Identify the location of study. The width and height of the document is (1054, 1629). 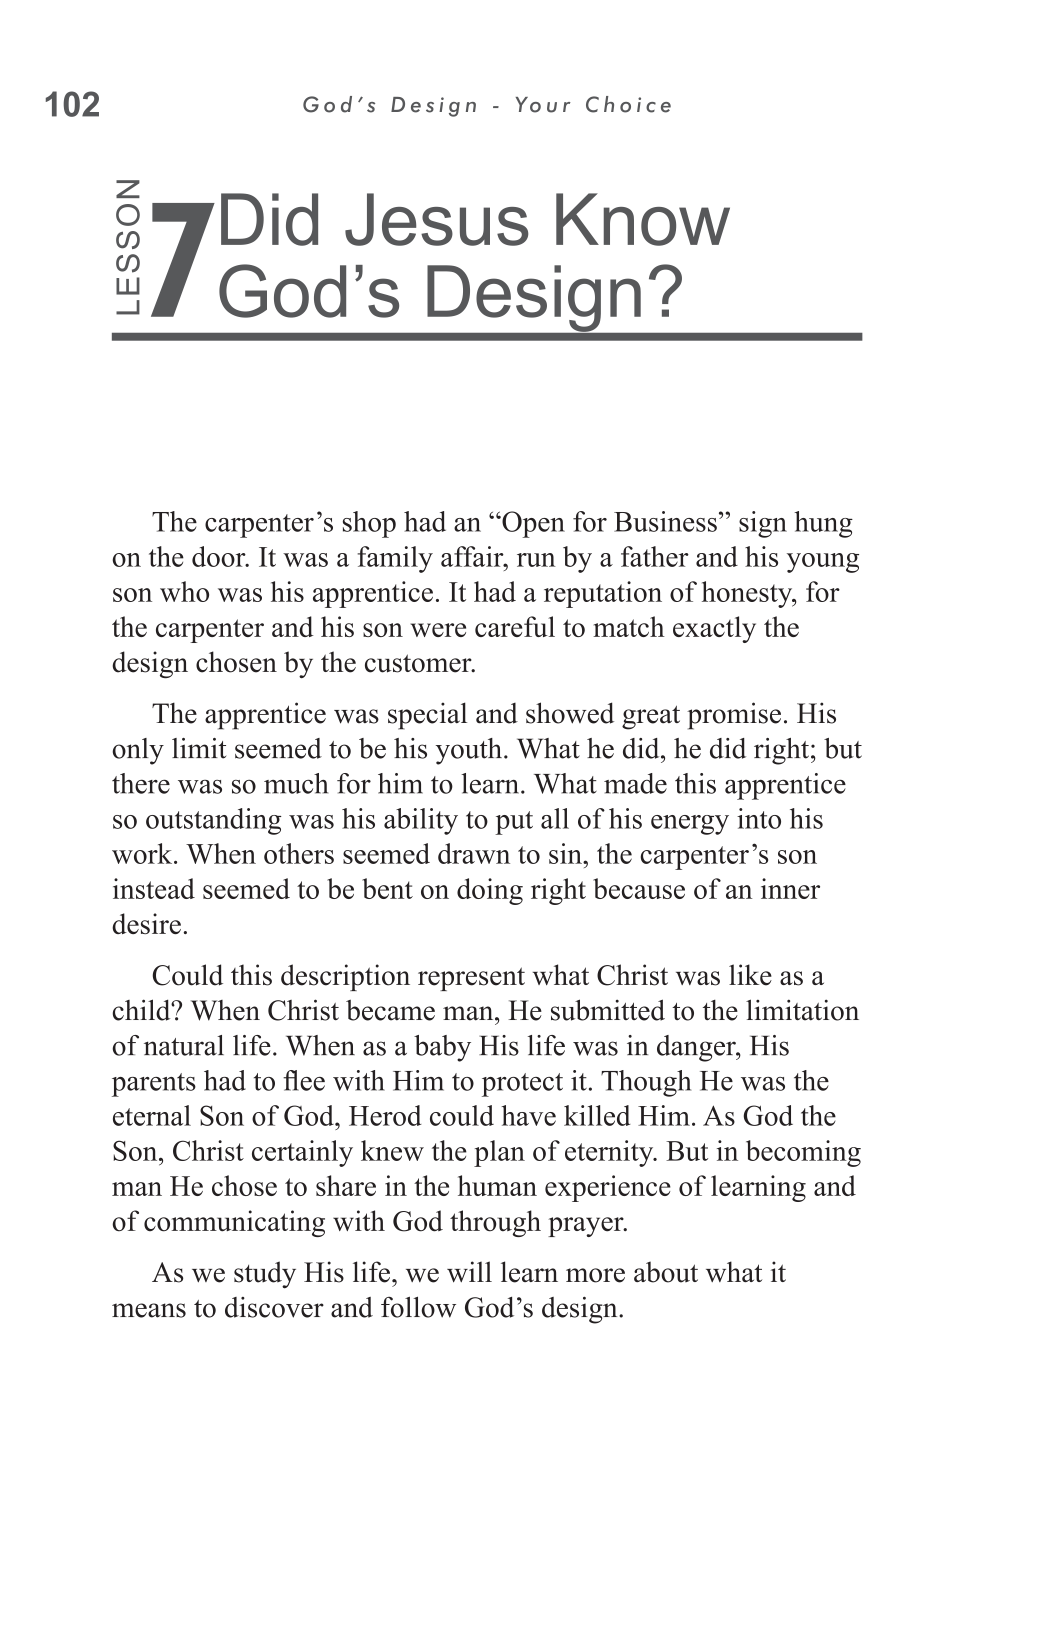
(265, 1275).
